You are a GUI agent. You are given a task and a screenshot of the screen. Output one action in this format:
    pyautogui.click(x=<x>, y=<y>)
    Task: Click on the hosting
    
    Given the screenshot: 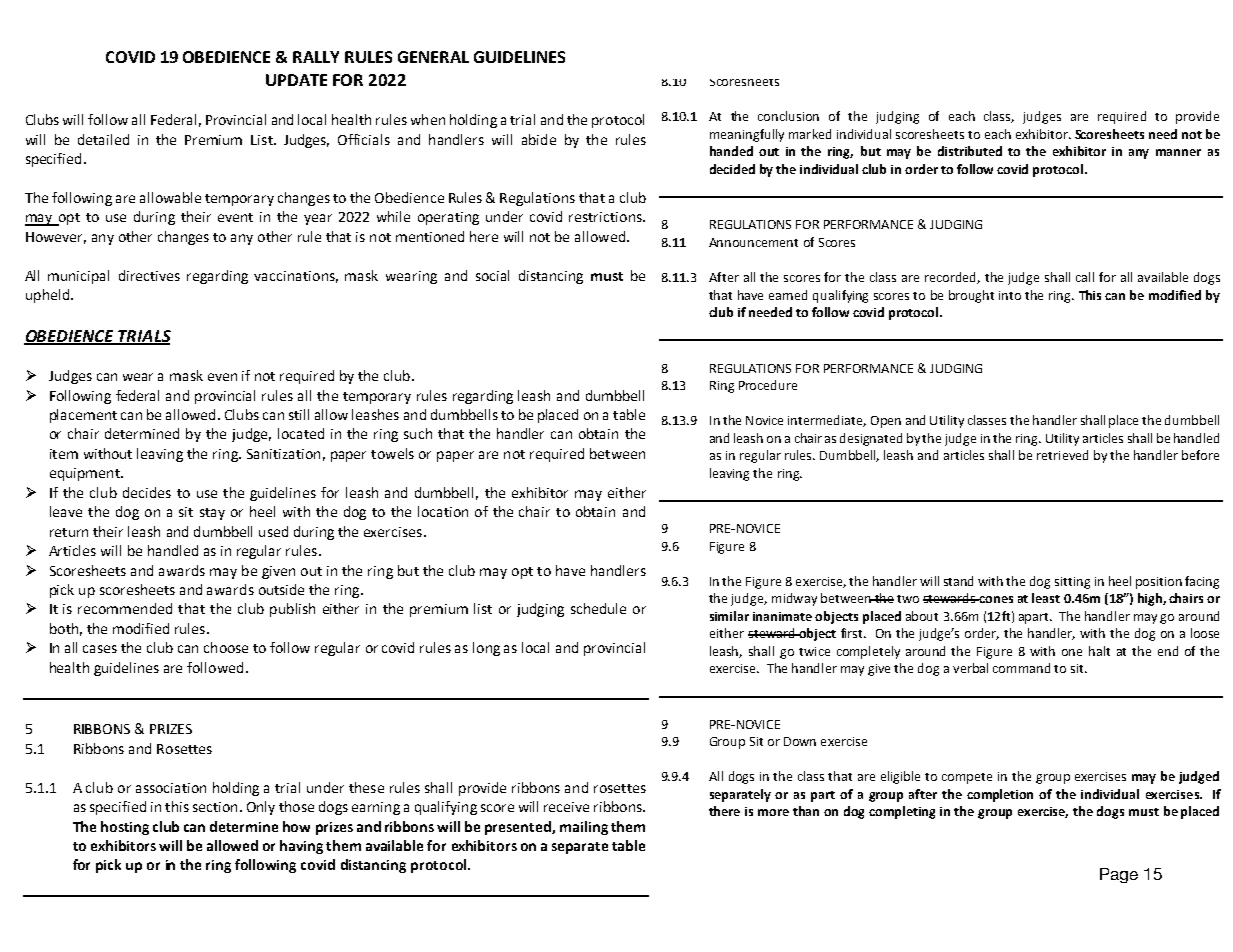 What is the action you would take?
    pyautogui.click(x=125, y=828)
